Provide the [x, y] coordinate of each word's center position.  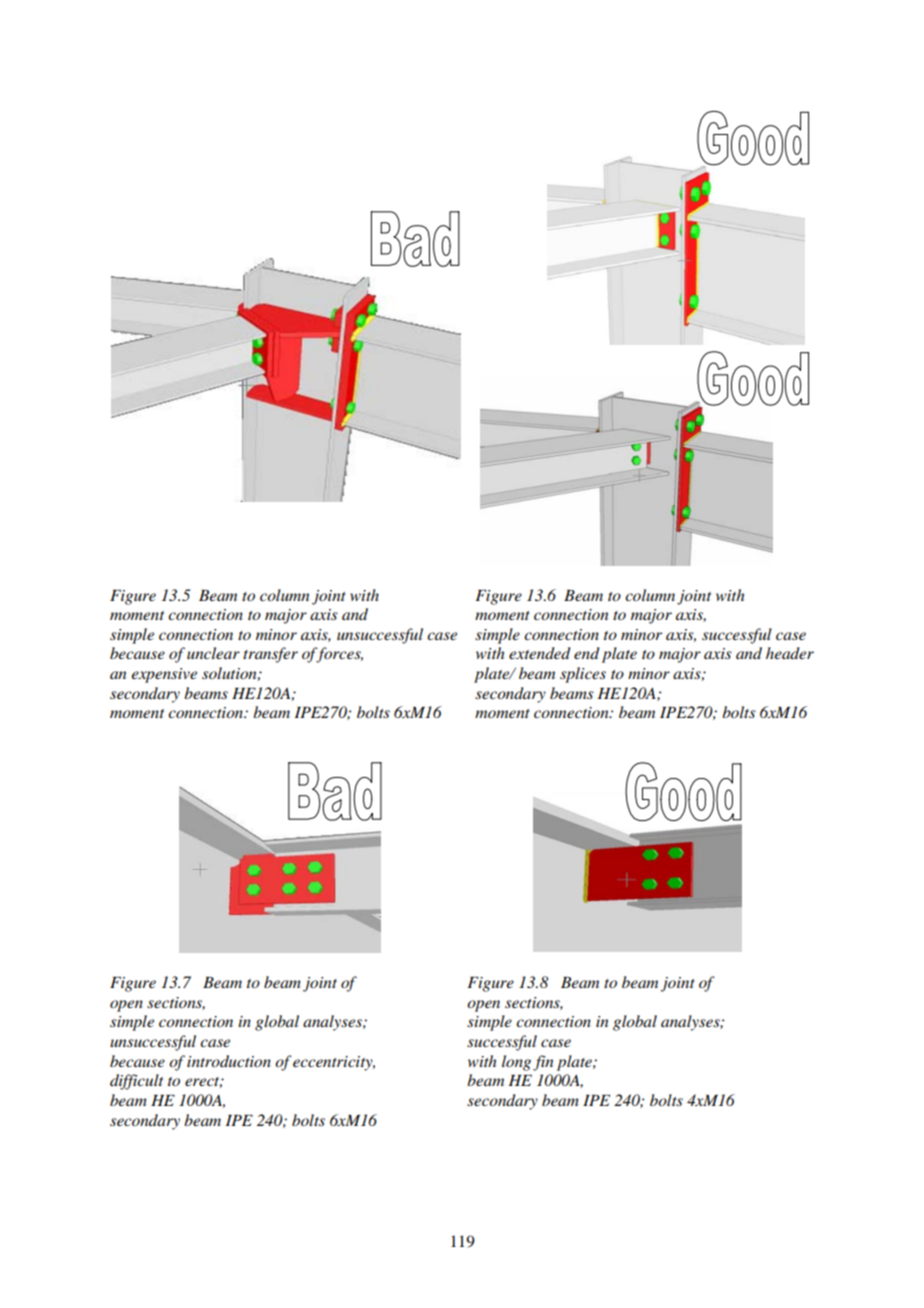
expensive [164, 675]
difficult [136, 1082]
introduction [229, 1061]
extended [540, 653]
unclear [213, 653]
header [790, 653]
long [516, 1063]
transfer [270, 655]
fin [543, 1063]
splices [583, 675]
